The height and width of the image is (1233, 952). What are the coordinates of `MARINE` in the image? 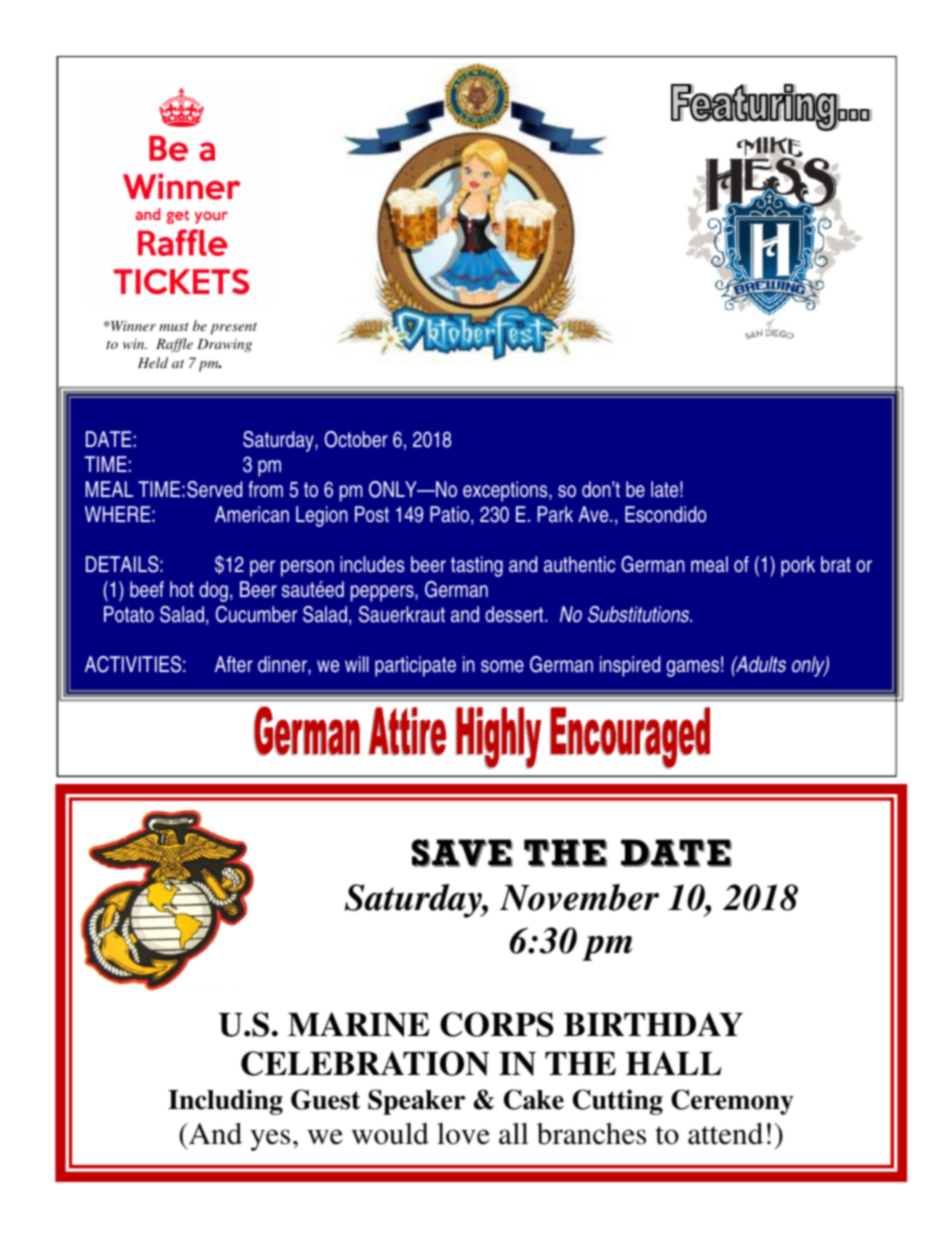 It's located at (359, 1024).
